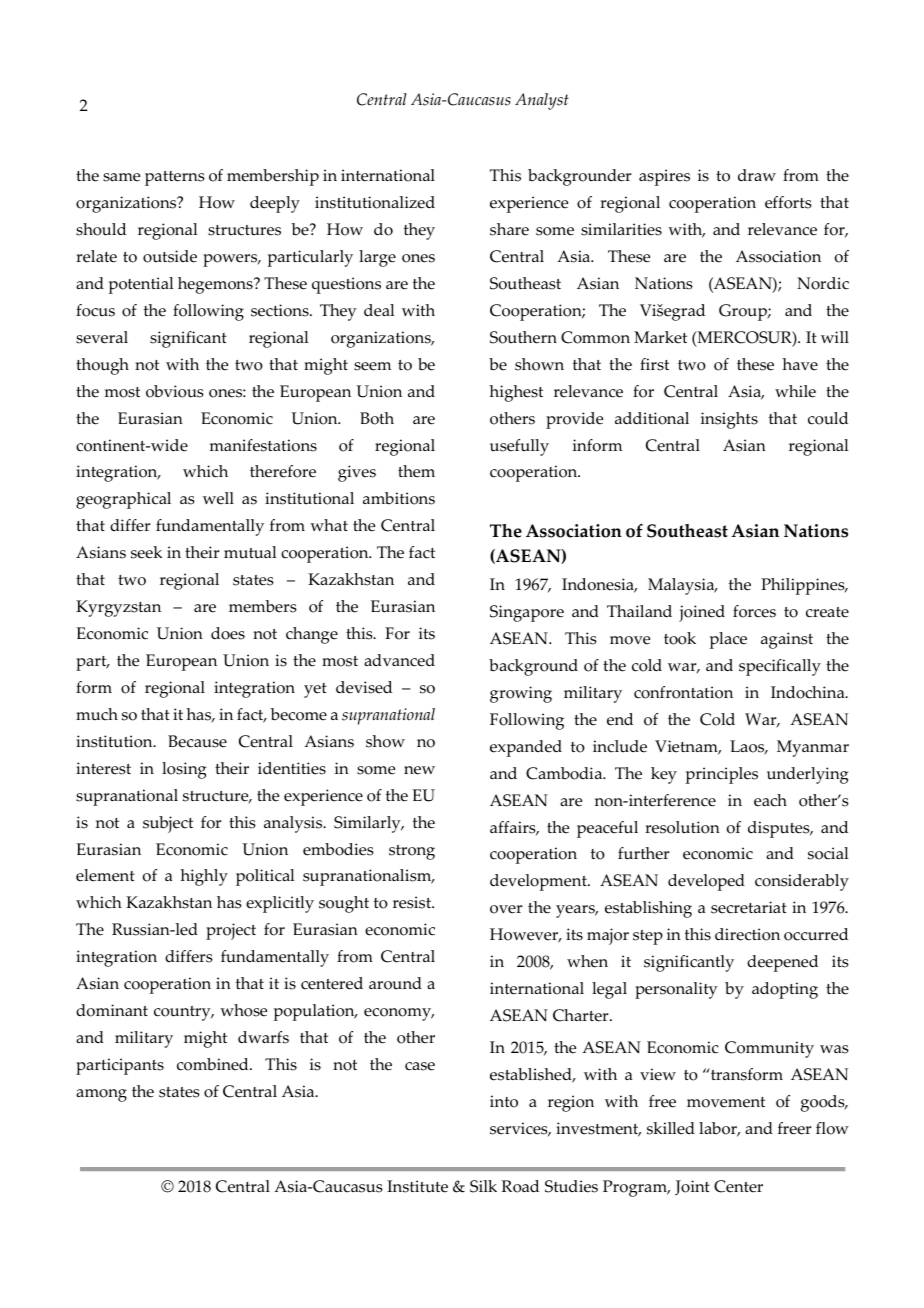 This image has height=1308, width=924. What do you see at coordinates (749, 907) in the image?
I see `secretariat` at bounding box center [749, 907].
